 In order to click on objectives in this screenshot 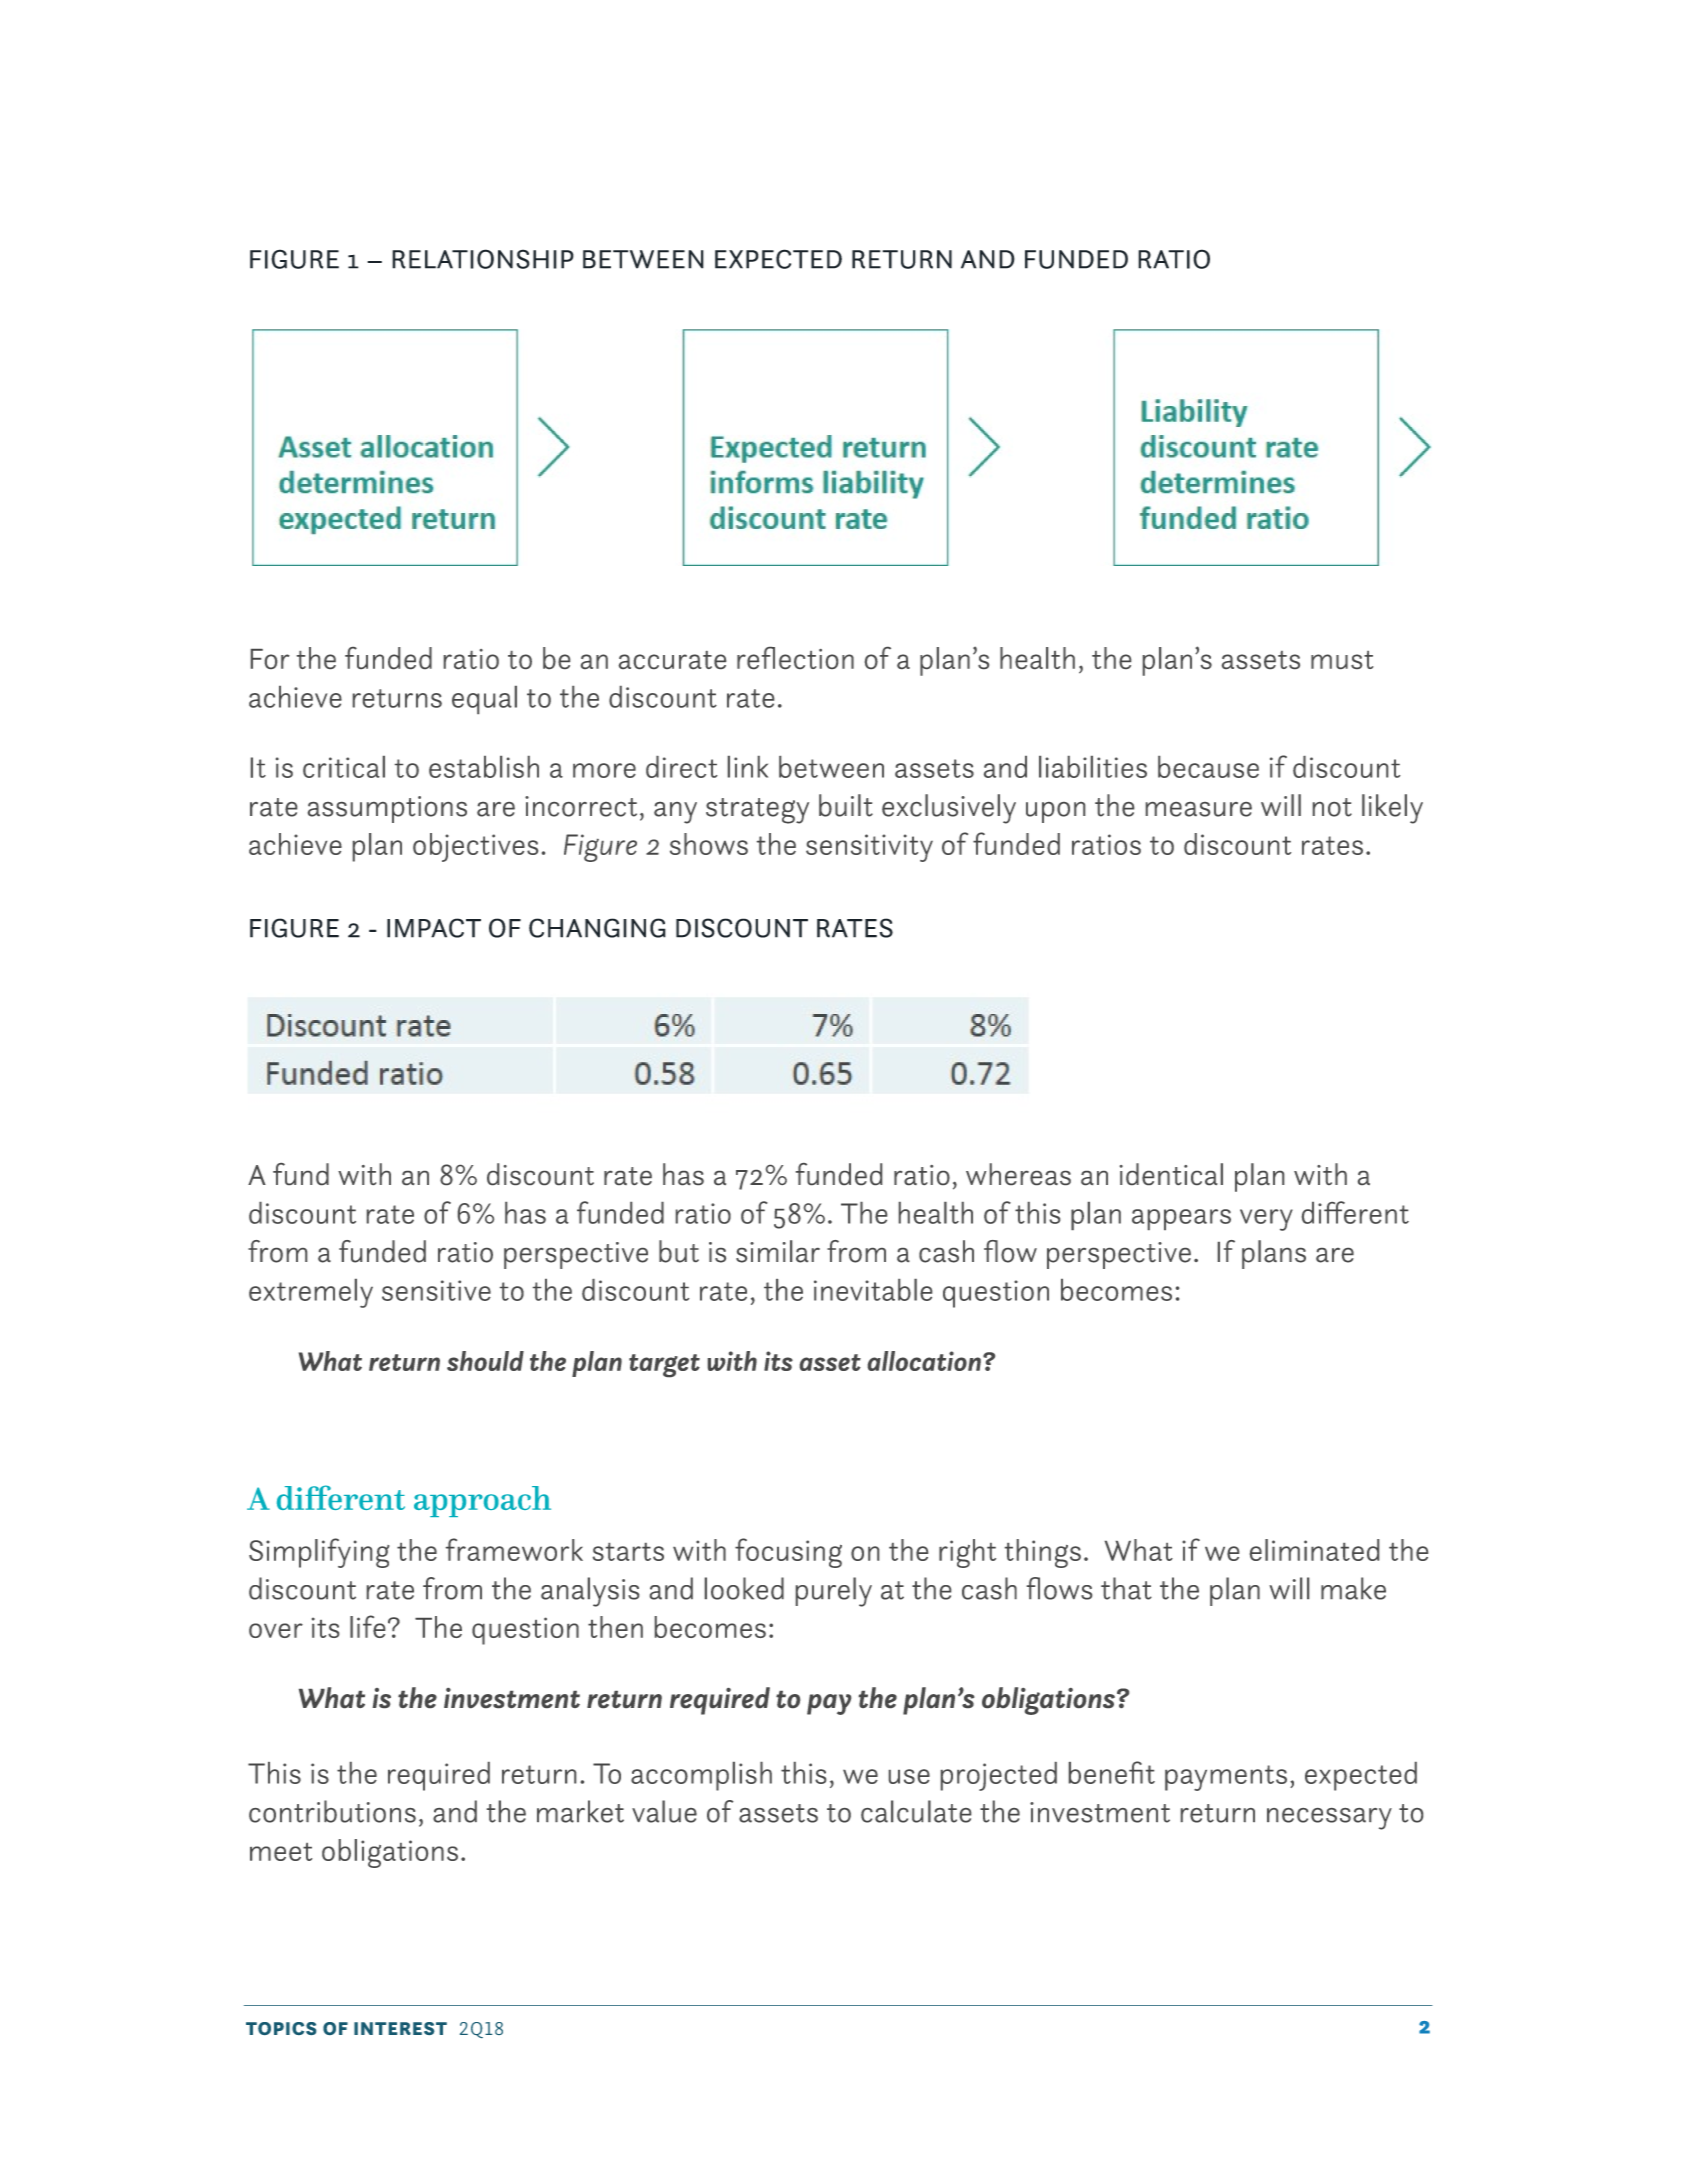, I will do `click(475, 847)`.
